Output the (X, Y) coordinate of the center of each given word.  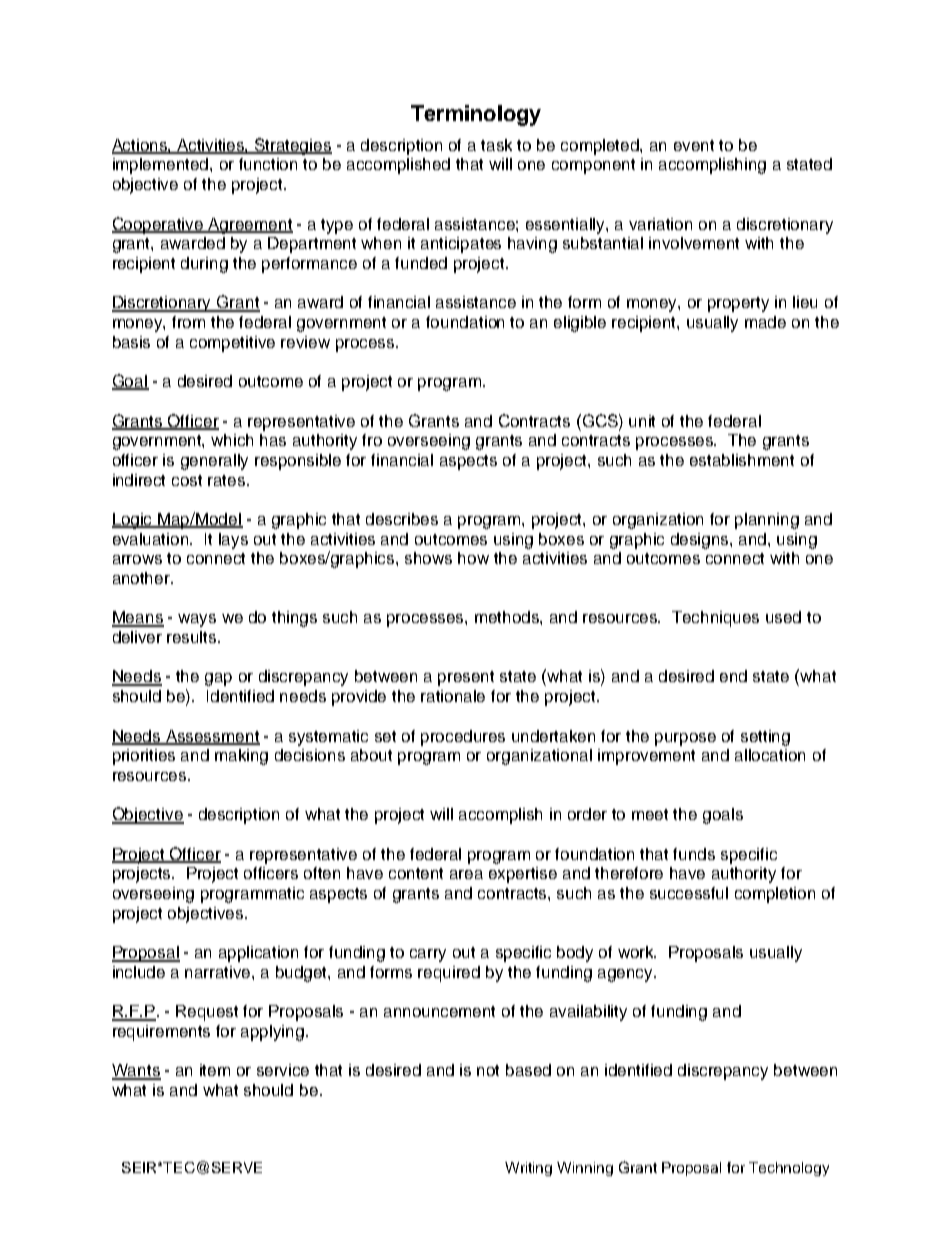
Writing (528, 1169)
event (694, 145)
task (496, 145)
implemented (162, 166)
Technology (789, 1169)
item (215, 1070)
